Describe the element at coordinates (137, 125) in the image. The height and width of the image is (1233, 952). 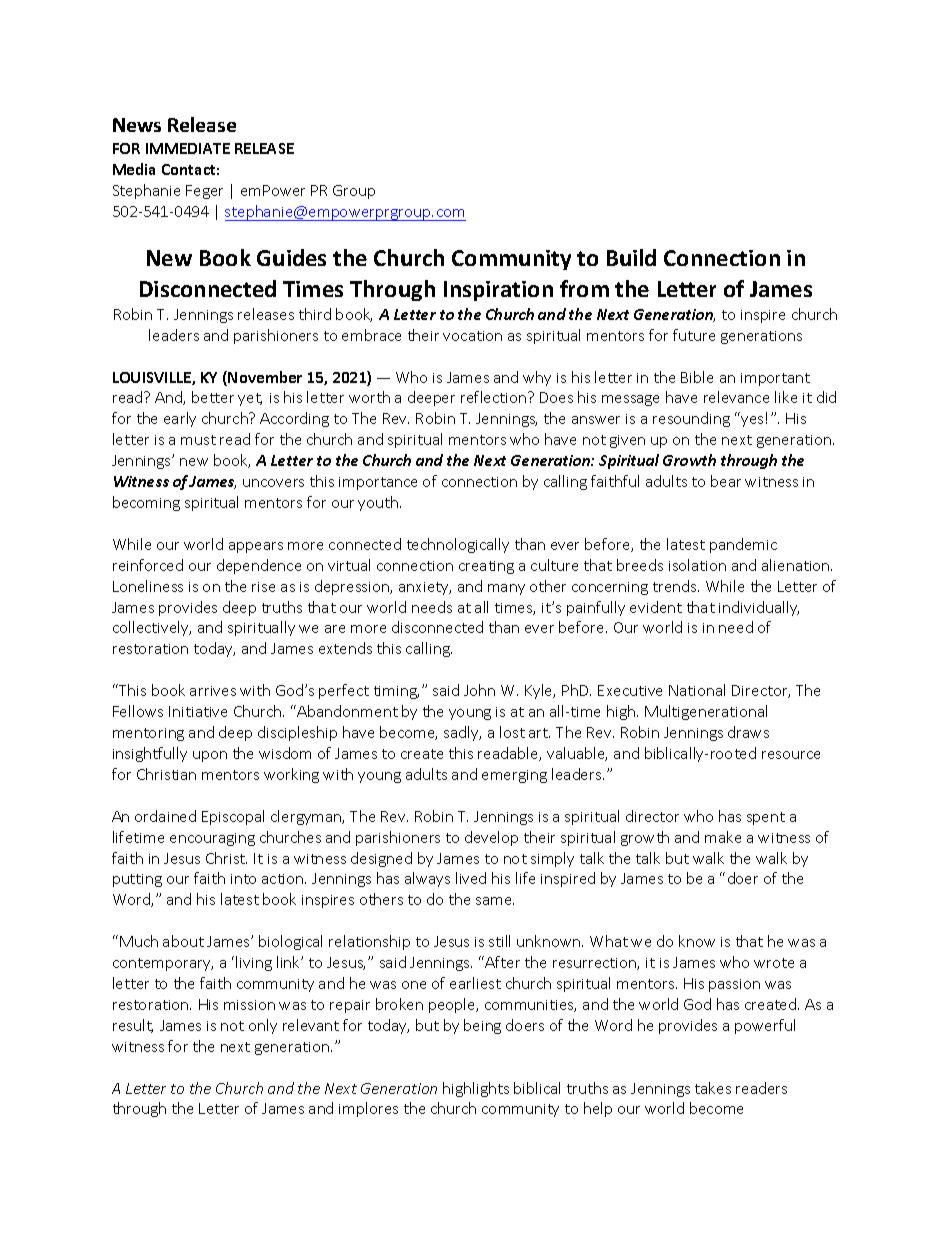
I see `News` at that location.
